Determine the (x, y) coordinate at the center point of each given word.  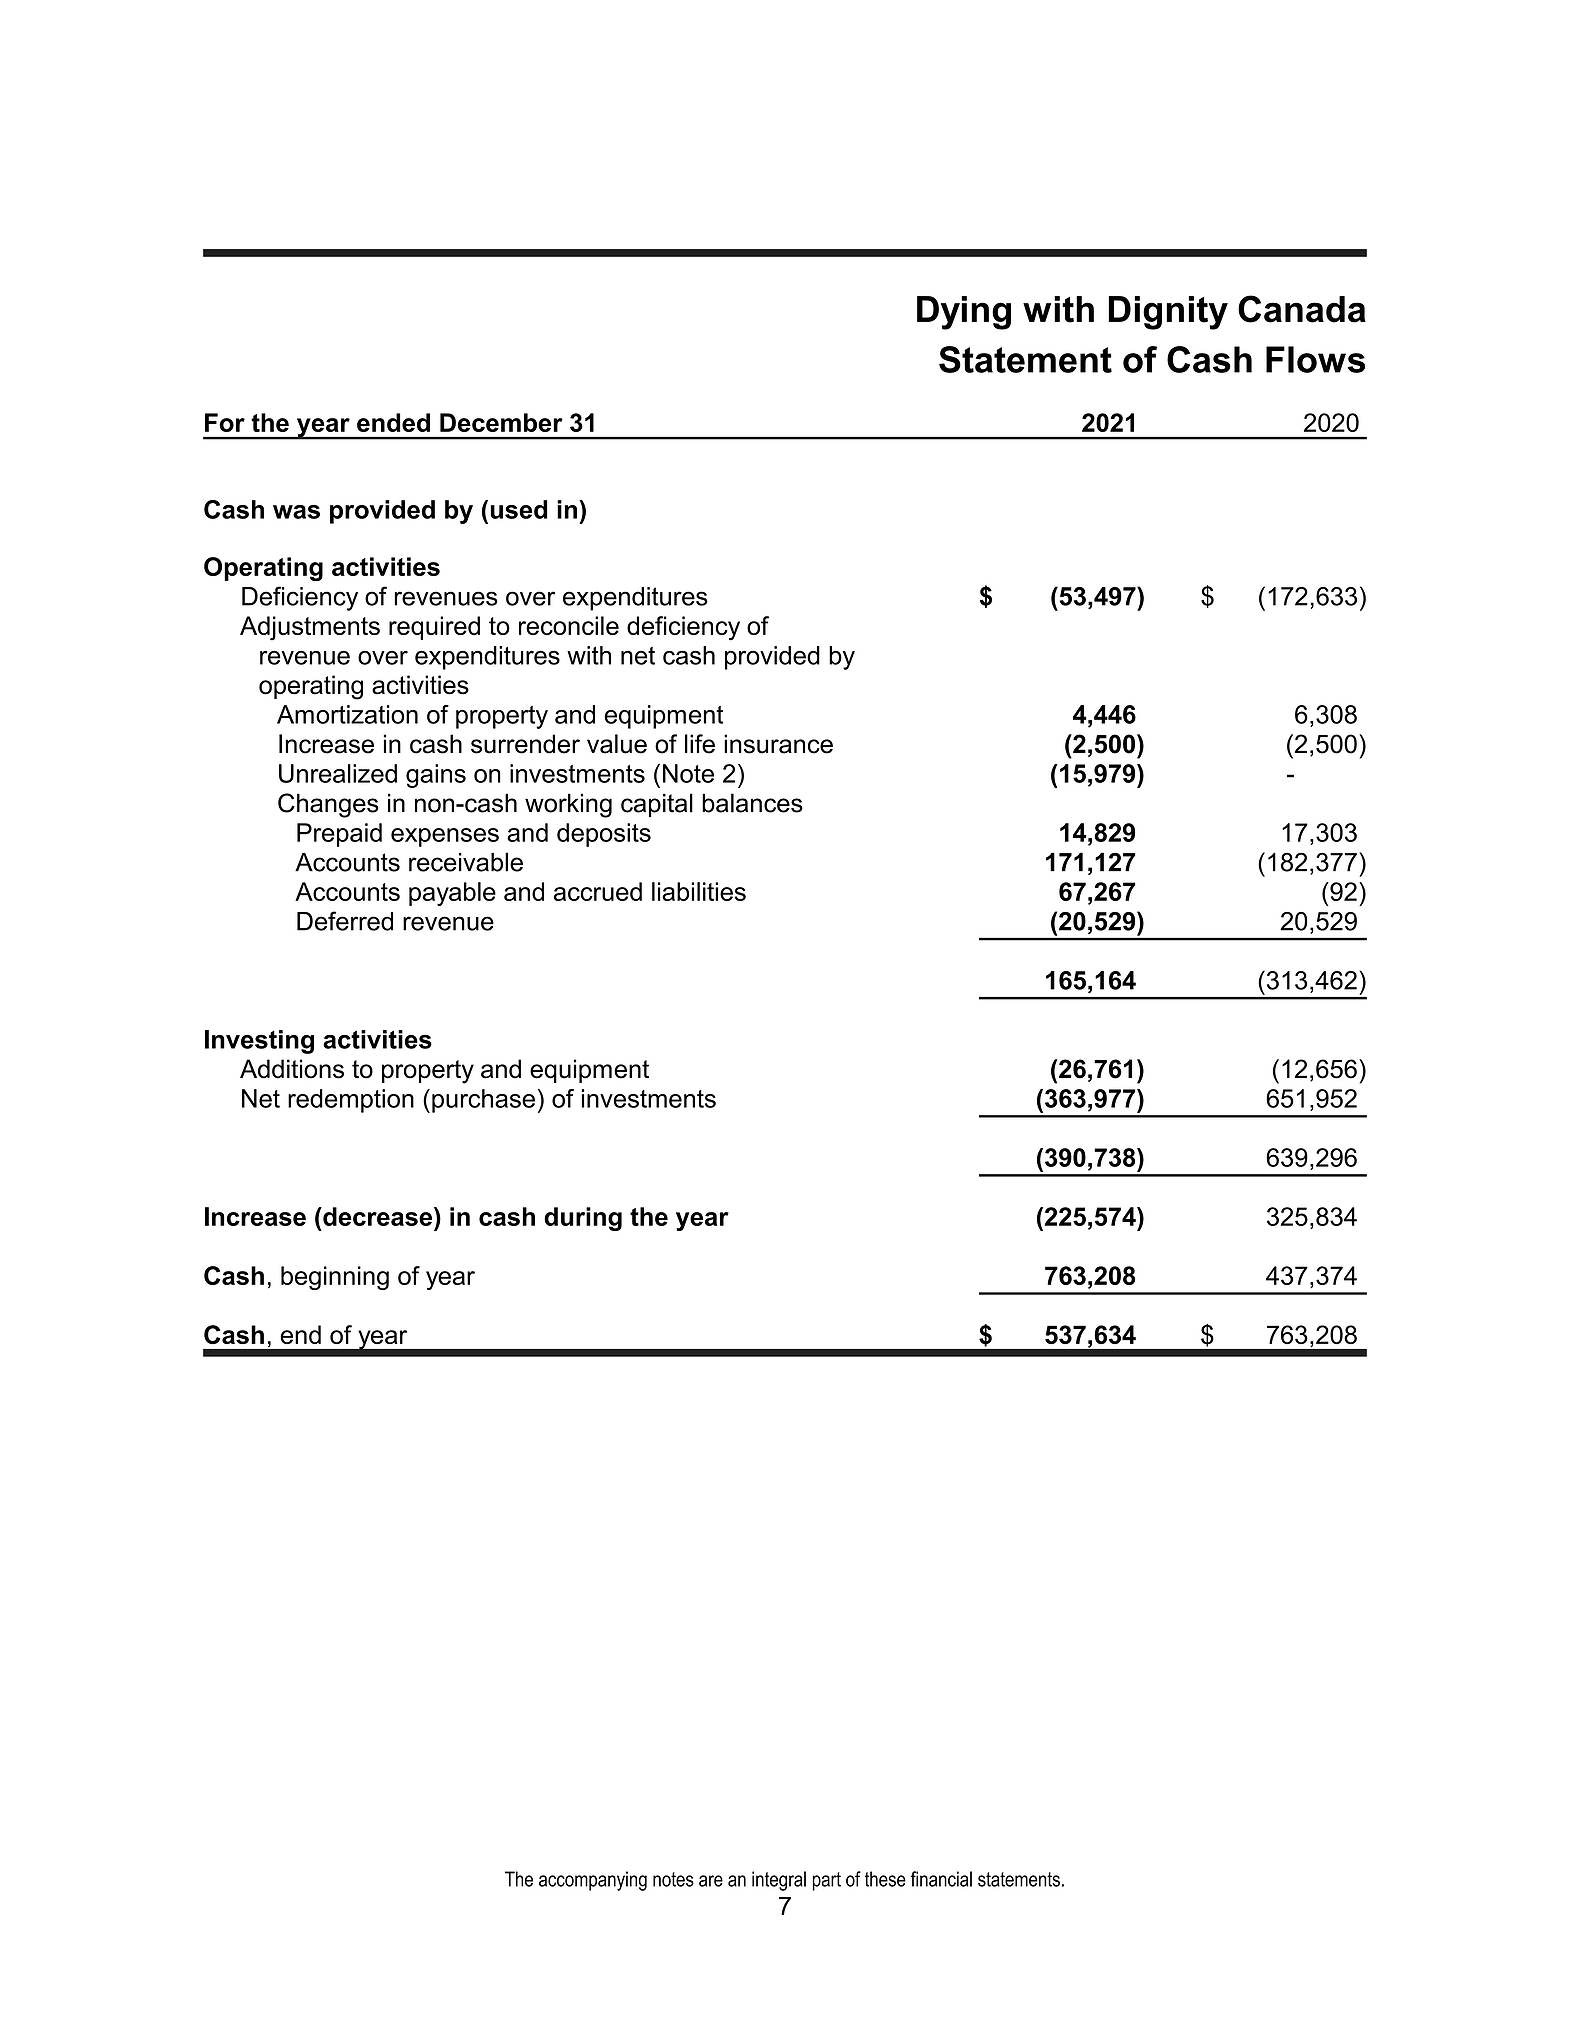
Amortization (347, 714)
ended (393, 422)
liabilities (699, 891)
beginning (335, 1278)
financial (941, 1879)
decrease (378, 1216)
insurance (778, 744)
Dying (964, 313)
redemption (351, 1101)
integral (779, 1881)
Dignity (1168, 313)
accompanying (593, 1881)
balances (752, 803)
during (583, 1219)
